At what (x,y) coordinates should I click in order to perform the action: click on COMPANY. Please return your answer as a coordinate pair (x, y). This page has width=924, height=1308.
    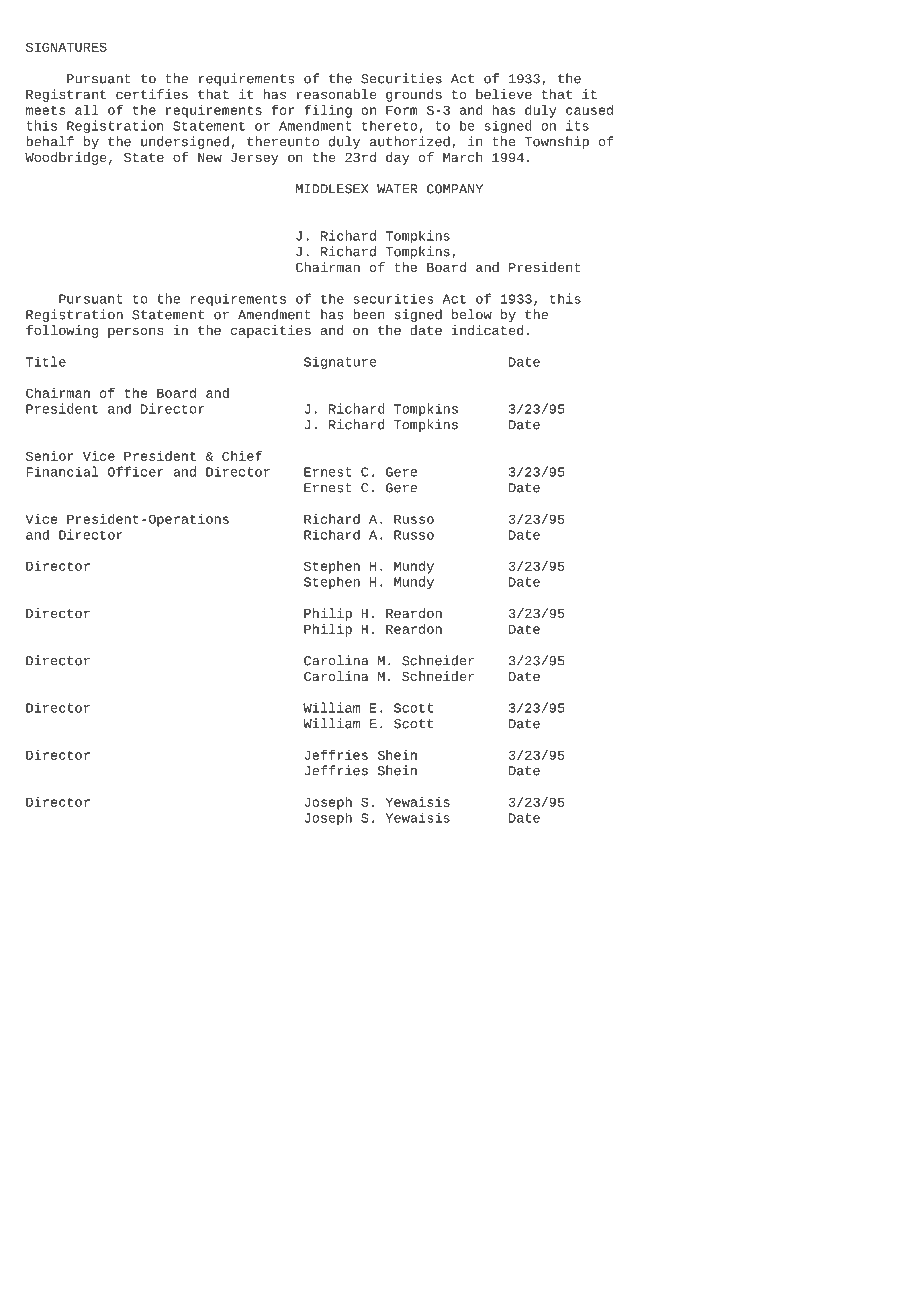
    Looking at the image, I should click on (455, 189).
